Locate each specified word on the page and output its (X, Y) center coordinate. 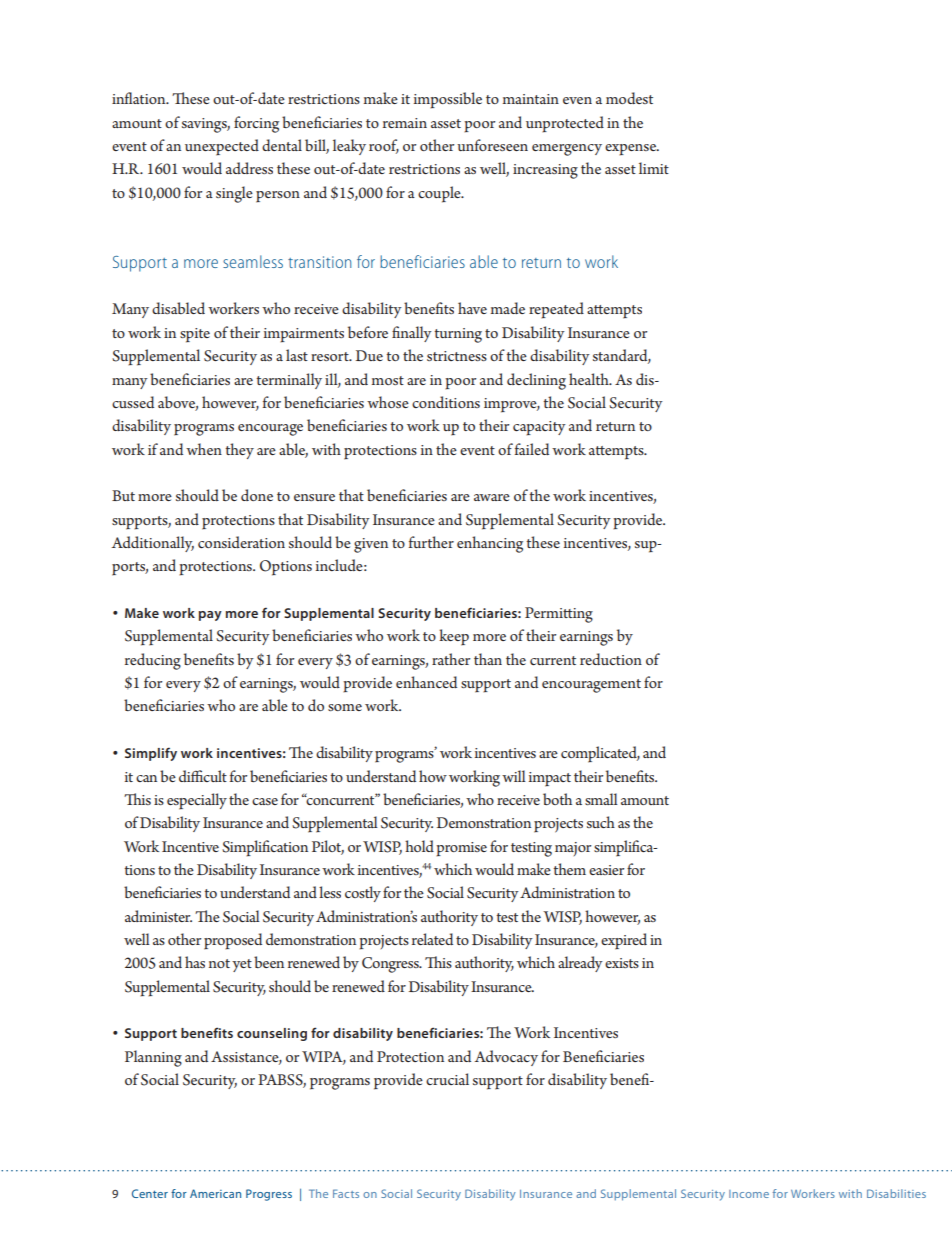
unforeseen (492, 145)
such (601, 822)
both (557, 799)
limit (654, 168)
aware (492, 497)
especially (197, 801)
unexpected (222, 147)
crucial (447, 1079)
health (590, 379)
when (204, 449)
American (215, 1193)
